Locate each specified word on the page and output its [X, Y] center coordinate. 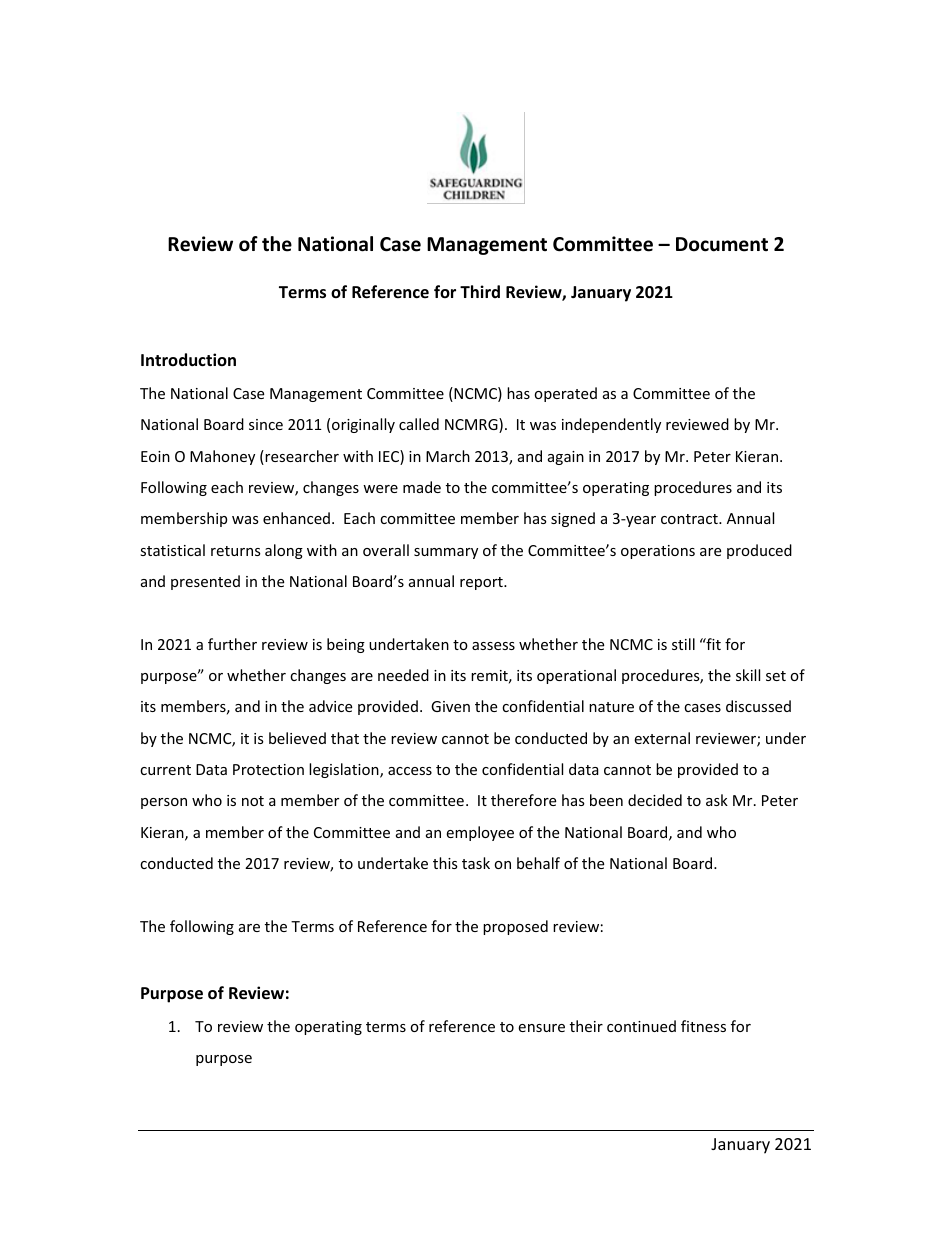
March [448, 456]
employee [480, 833]
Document [722, 244]
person [164, 803]
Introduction [188, 359]
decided [655, 800]
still [683, 644]
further [232, 644]
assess [493, 646]
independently [611, 425]
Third [480, 291]
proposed [515, 927]
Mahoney [222, 457]
